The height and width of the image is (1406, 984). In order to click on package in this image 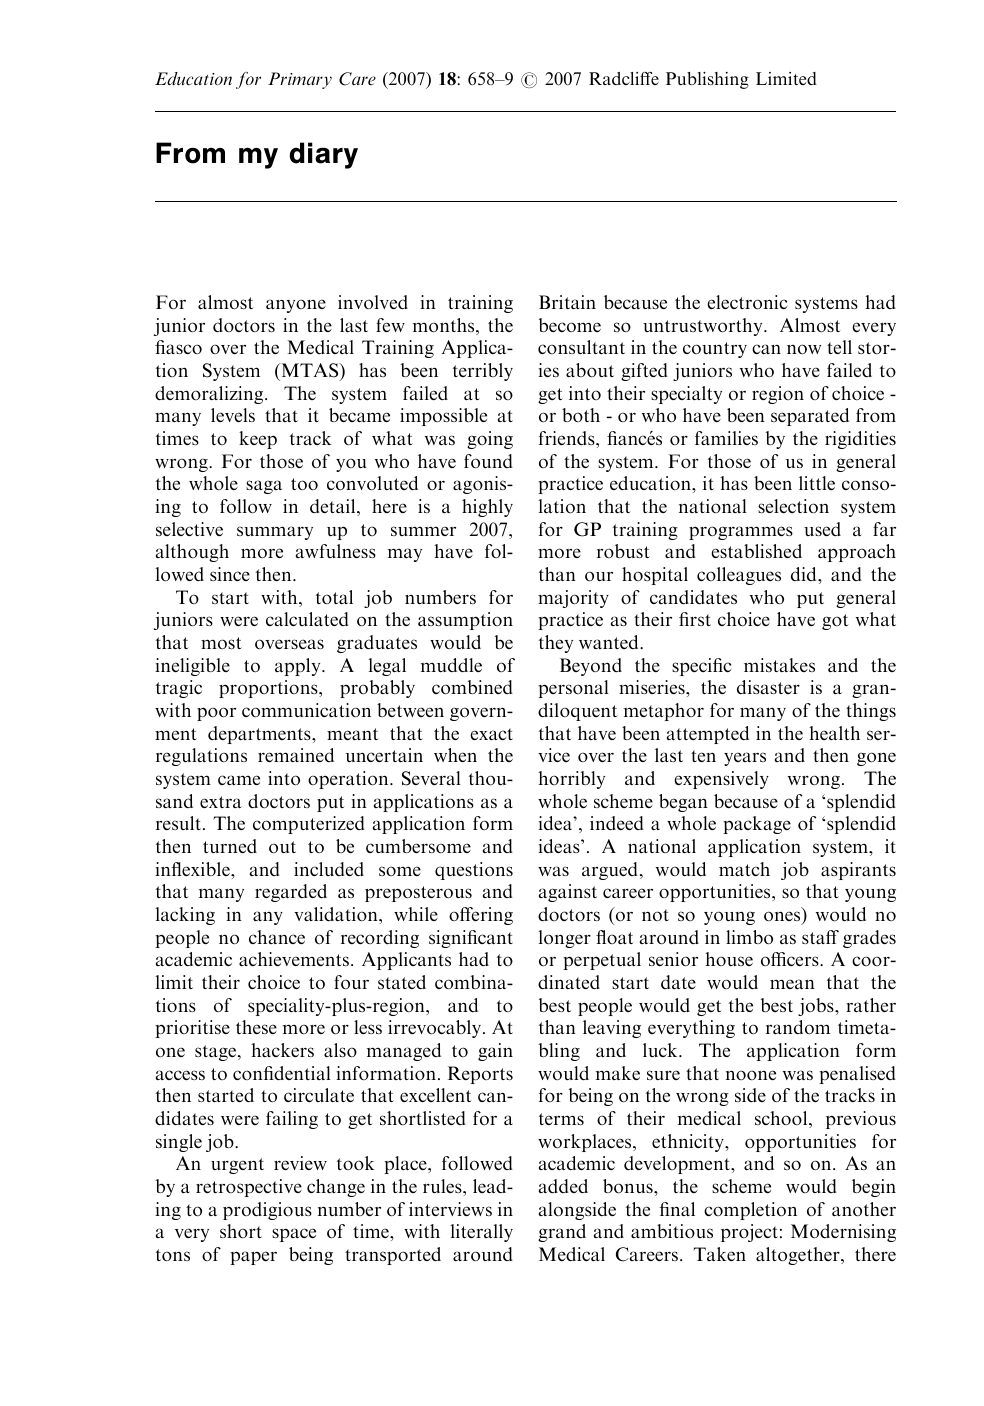, I will do `click(757, 825)`.
